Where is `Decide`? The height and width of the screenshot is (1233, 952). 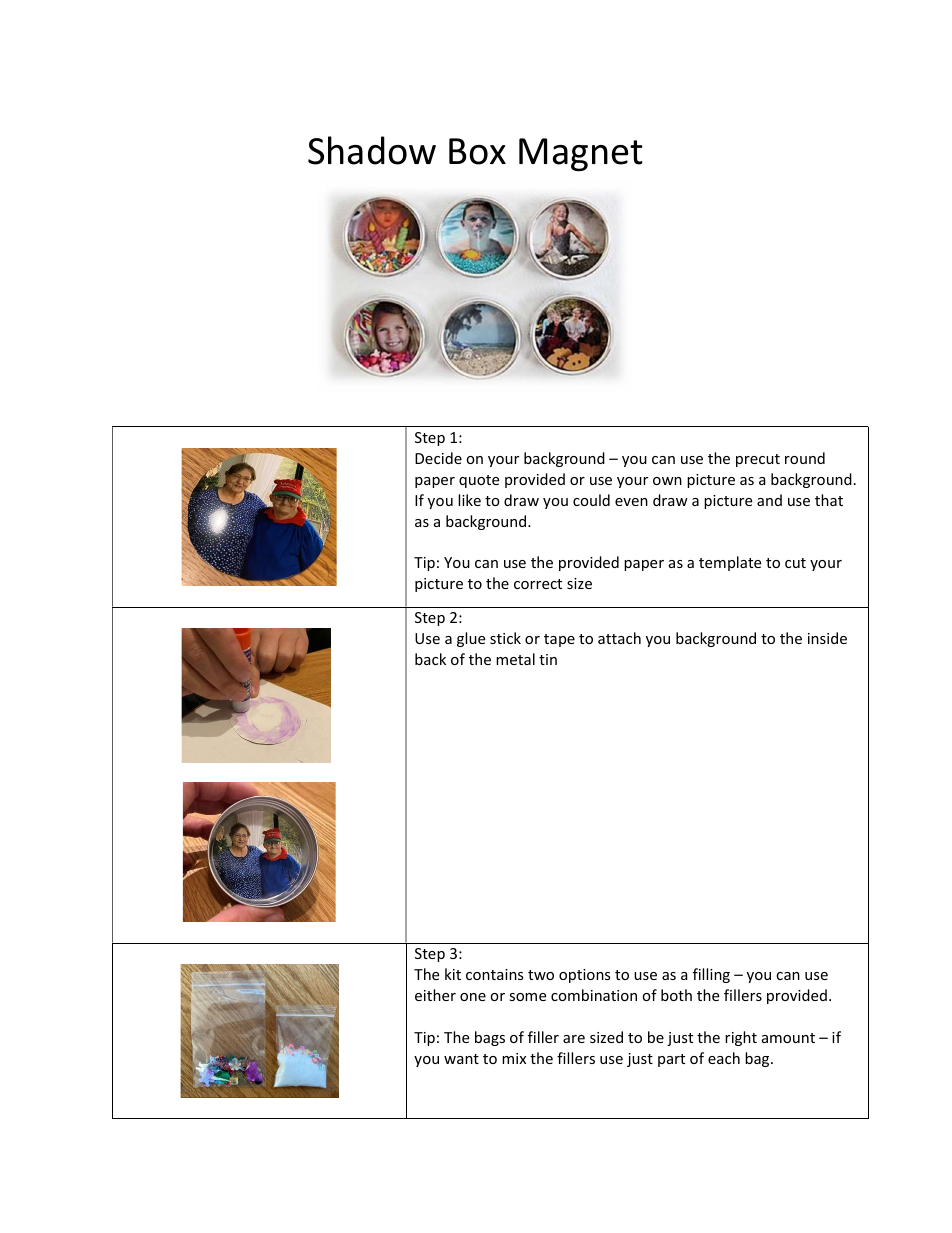
Decide is located at coordinates (438, 458).
